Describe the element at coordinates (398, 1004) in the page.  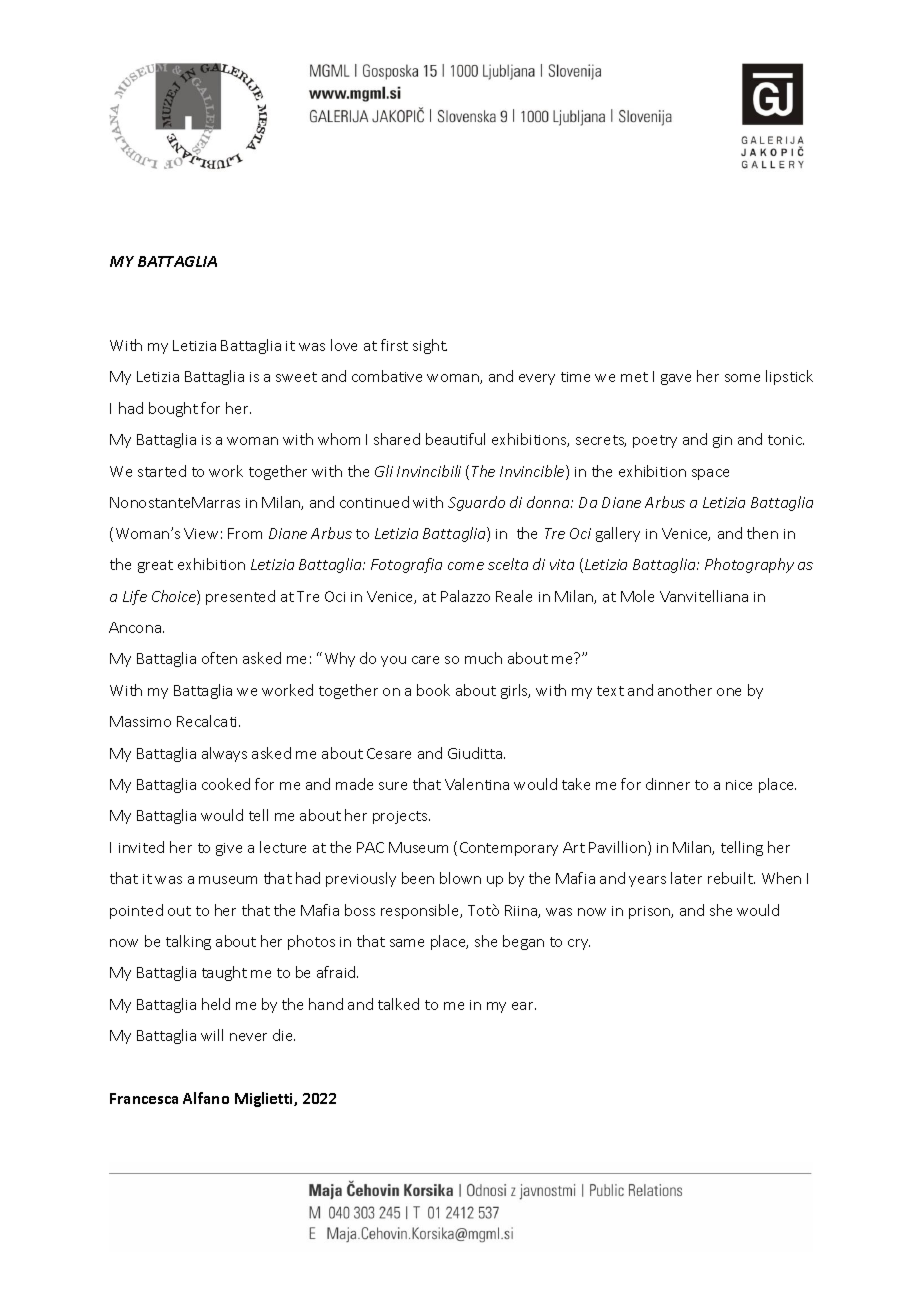
I see `talked` at that location.
